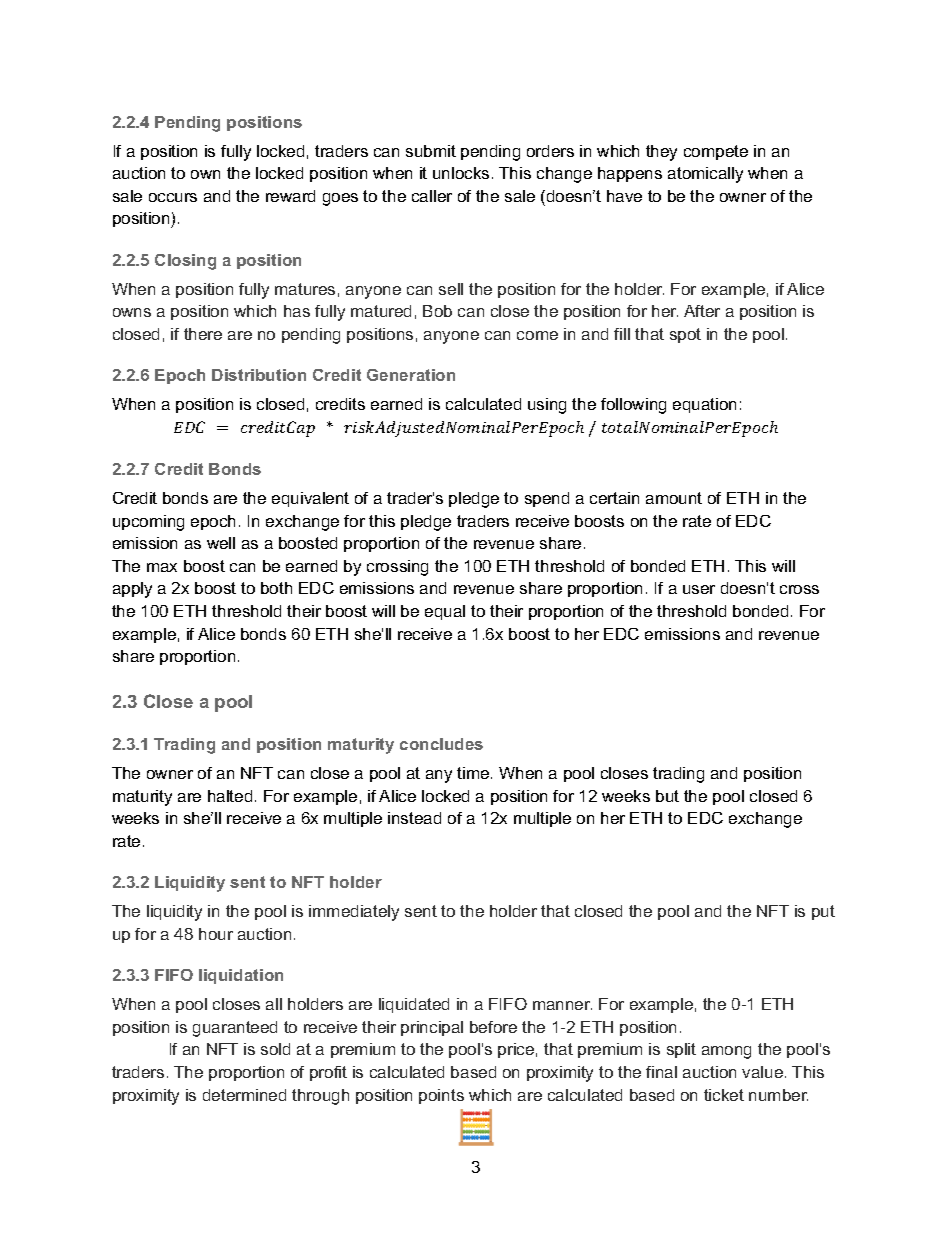 This image has height=1233, width=952. I want to click on atomically, so click(705, 175).
